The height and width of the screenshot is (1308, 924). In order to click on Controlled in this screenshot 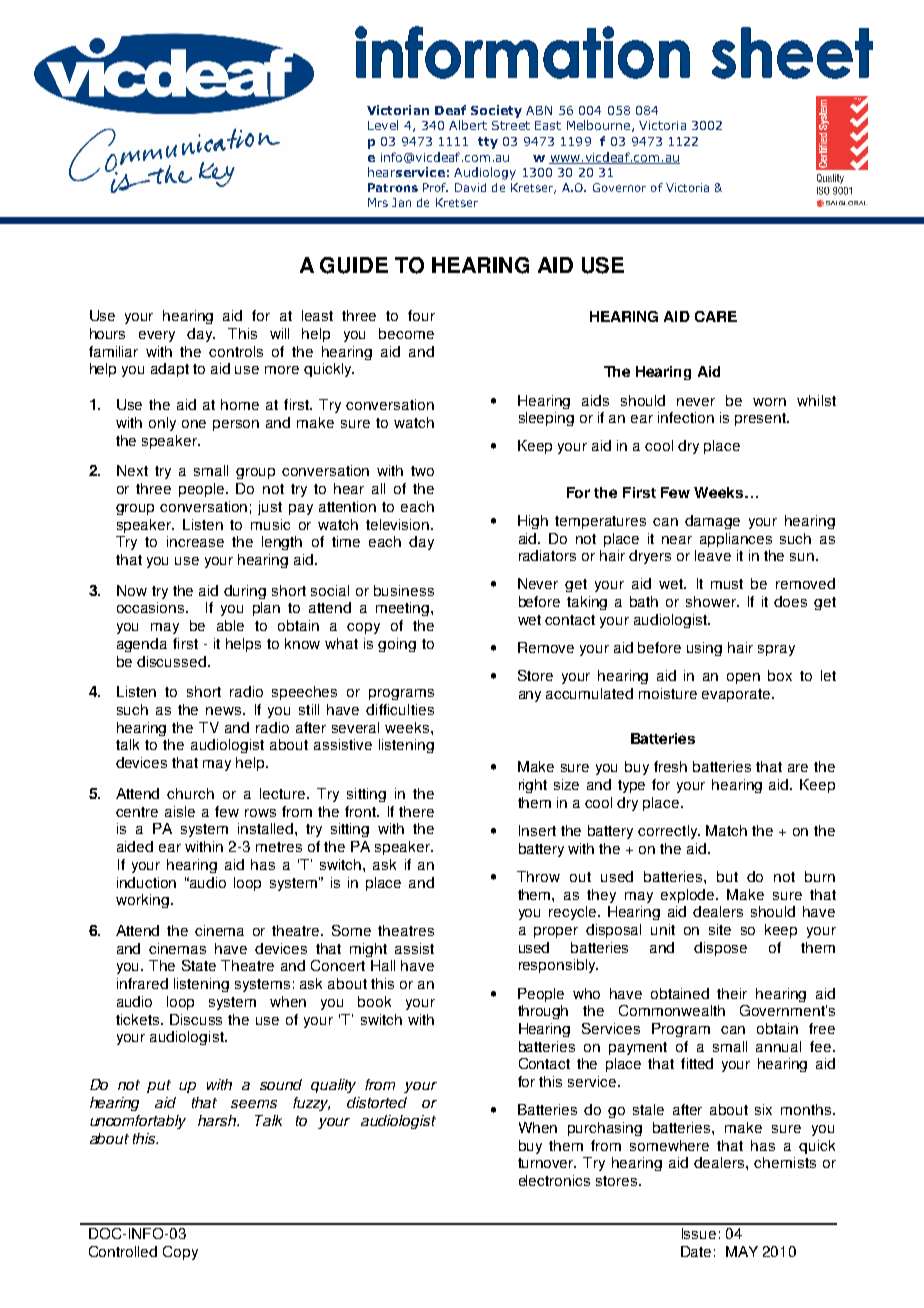, I will do `click(123, 1251)`.
